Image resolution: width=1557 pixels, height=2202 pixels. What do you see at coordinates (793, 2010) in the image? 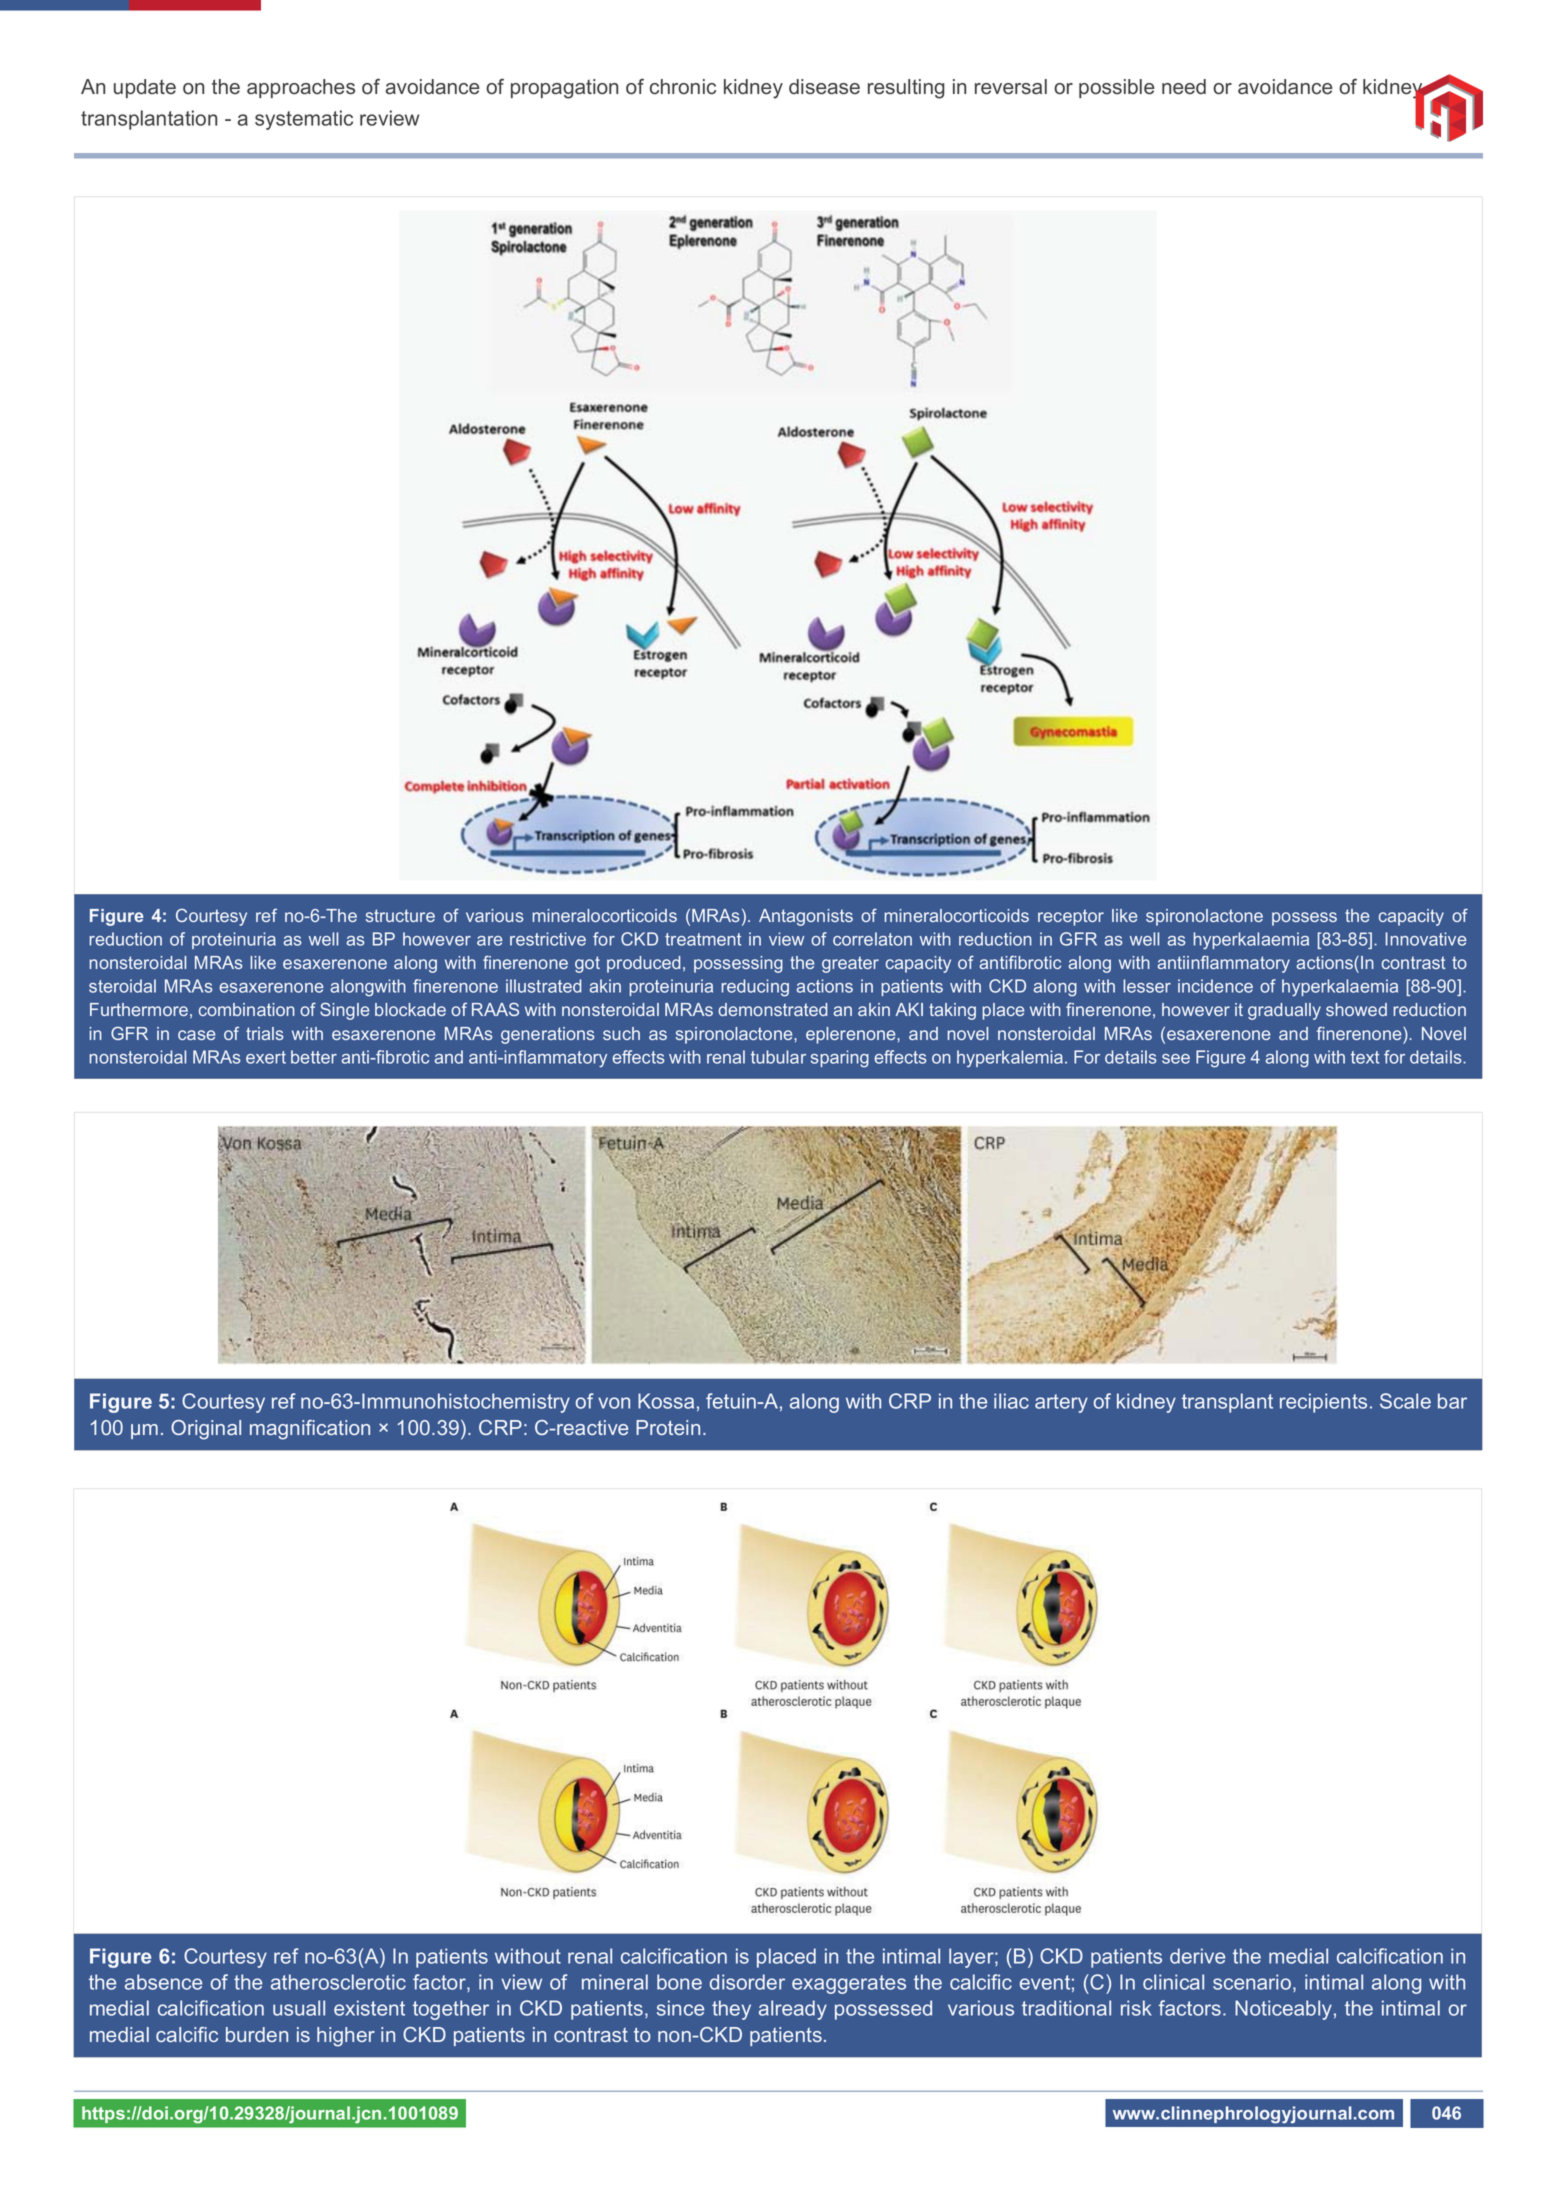
I see `already` at bounding box center [793, 2010].
